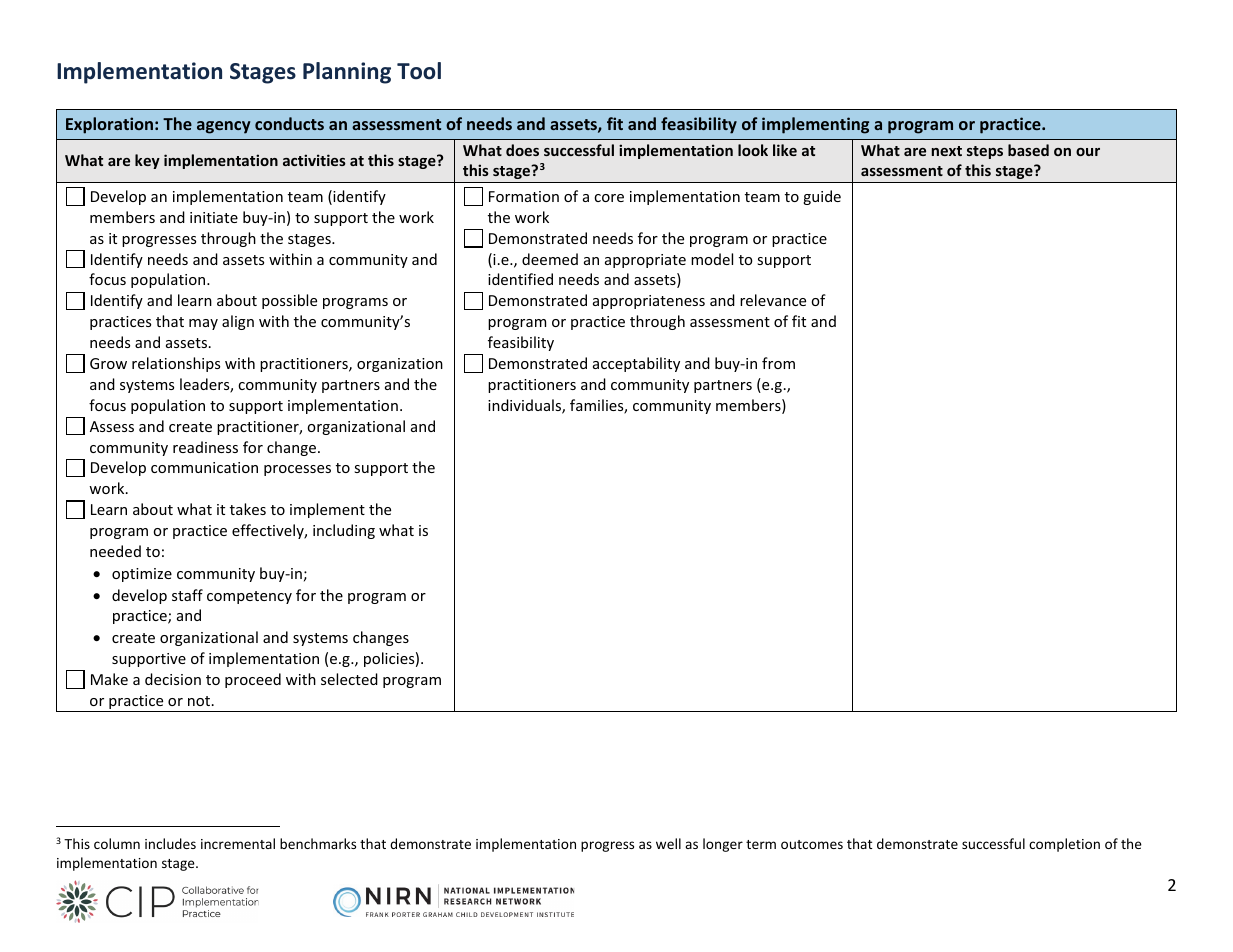  What do you see at coordinates (947, 151) in the page?
I see `next` at bounding box center [947, 151].
